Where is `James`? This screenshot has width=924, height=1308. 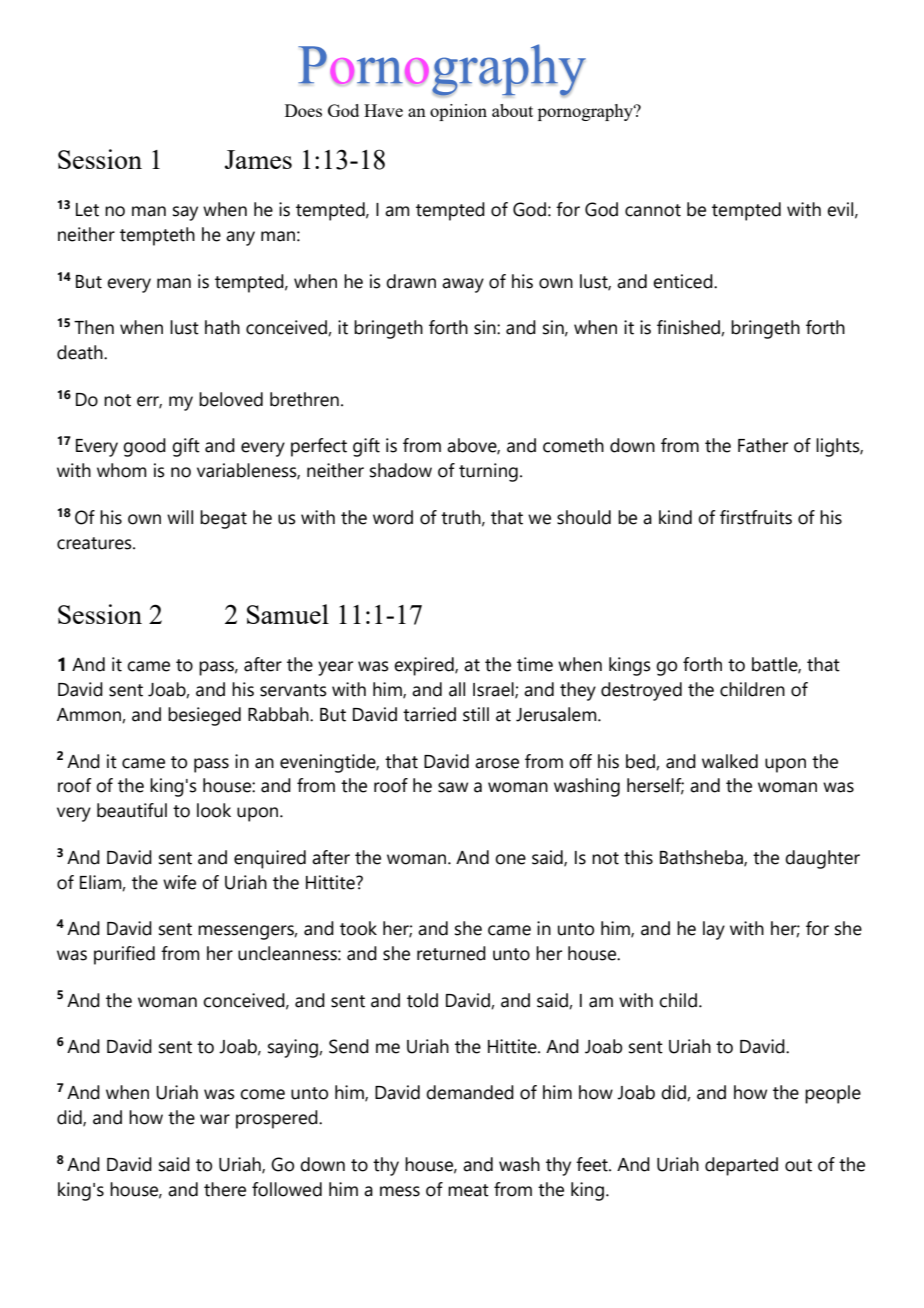
James is located at coordinates (258, 159).
